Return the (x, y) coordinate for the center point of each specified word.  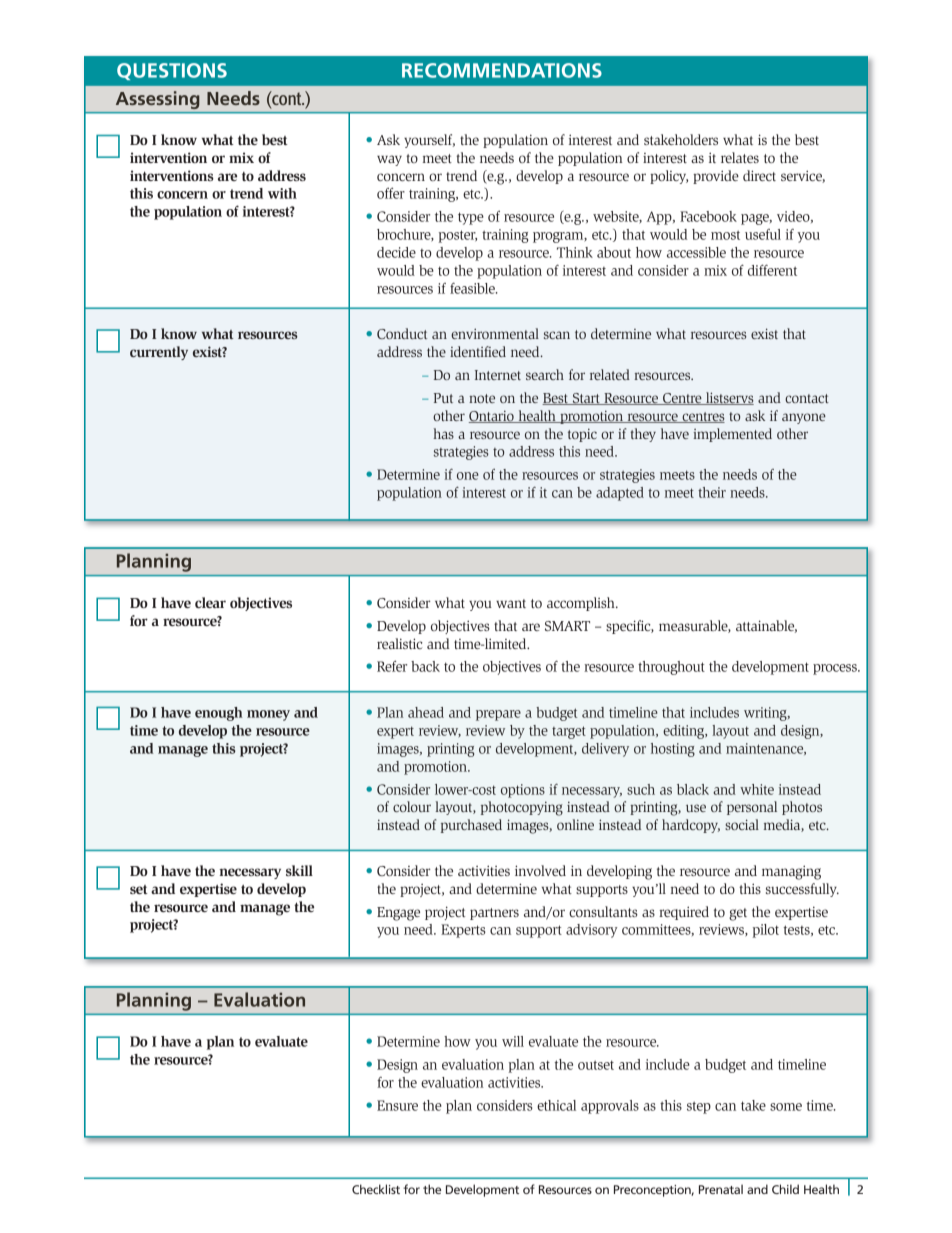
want (511, 603)
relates (740, 157)
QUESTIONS (172, 71)
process (836, 669)
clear (210, 602)
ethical (556, 1105)
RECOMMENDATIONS (502, 70)
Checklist (376, 1189)
